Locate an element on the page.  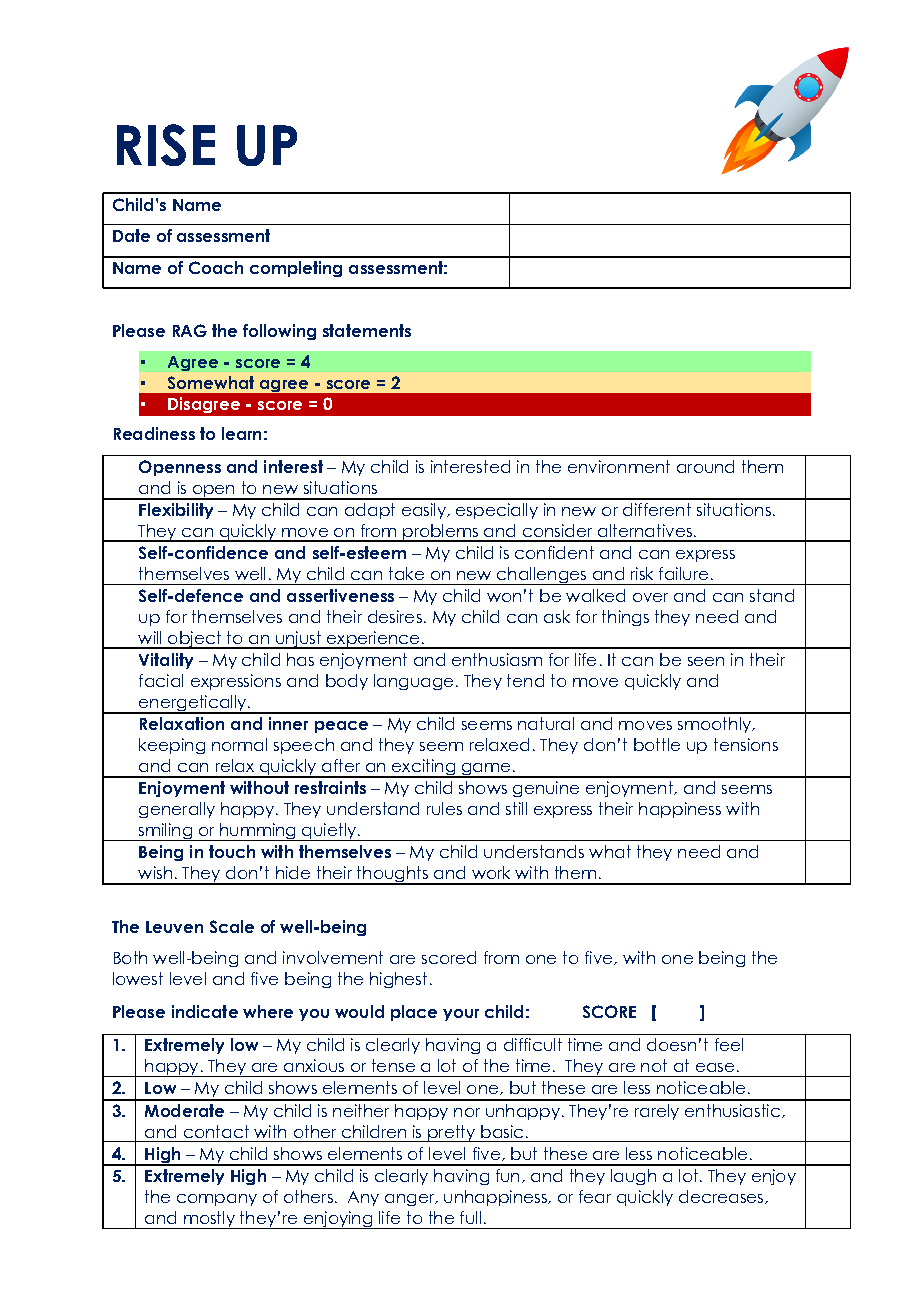
learn is located at coordinates (241, 433).
